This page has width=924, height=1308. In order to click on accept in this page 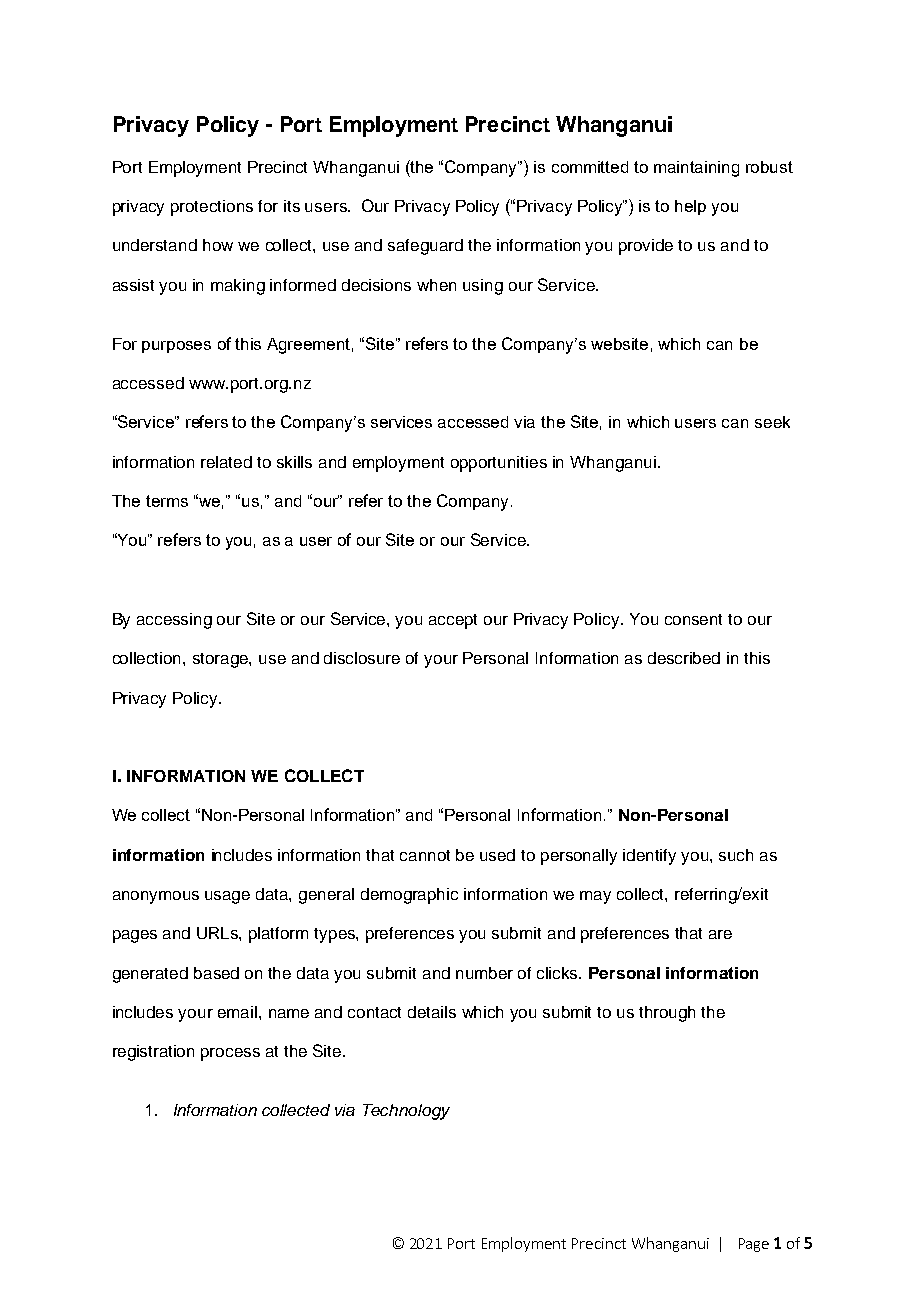, I will do `click(453, 621)`.
